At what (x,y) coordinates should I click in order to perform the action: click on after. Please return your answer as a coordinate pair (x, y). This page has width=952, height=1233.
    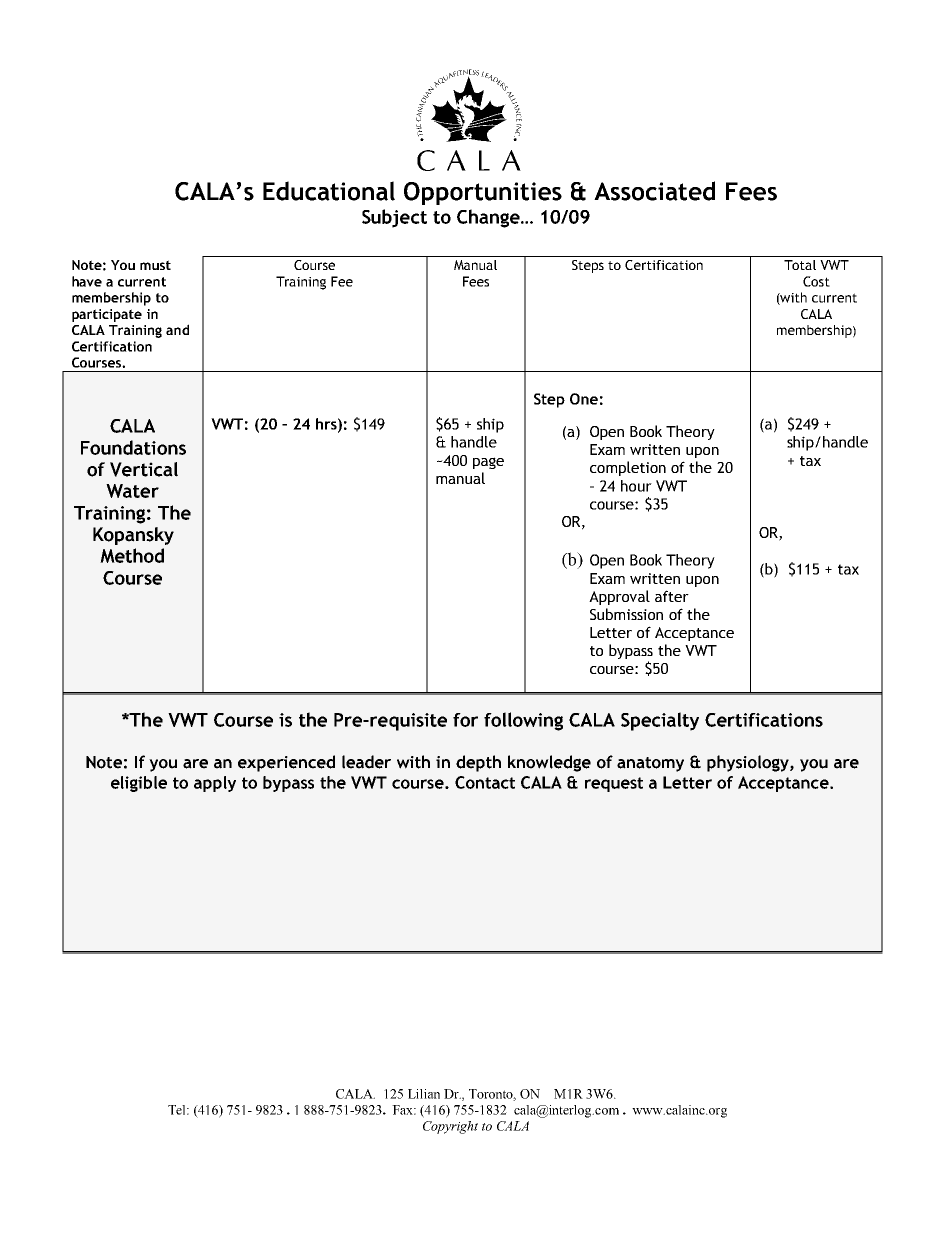
    Looking at the image, I should click on (672, 596).
